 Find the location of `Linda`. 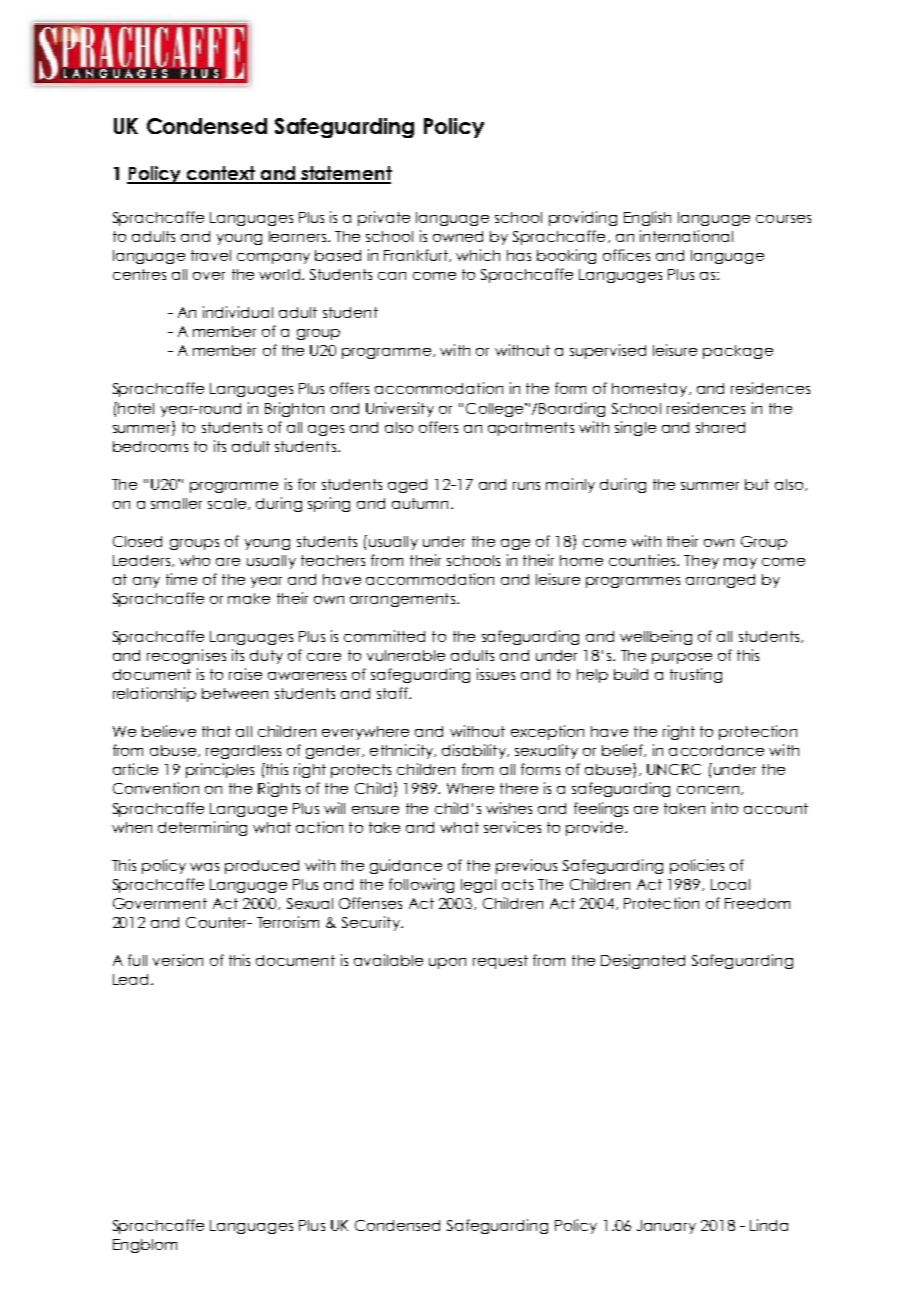

Linda is located at coordinates (769, 1225).
